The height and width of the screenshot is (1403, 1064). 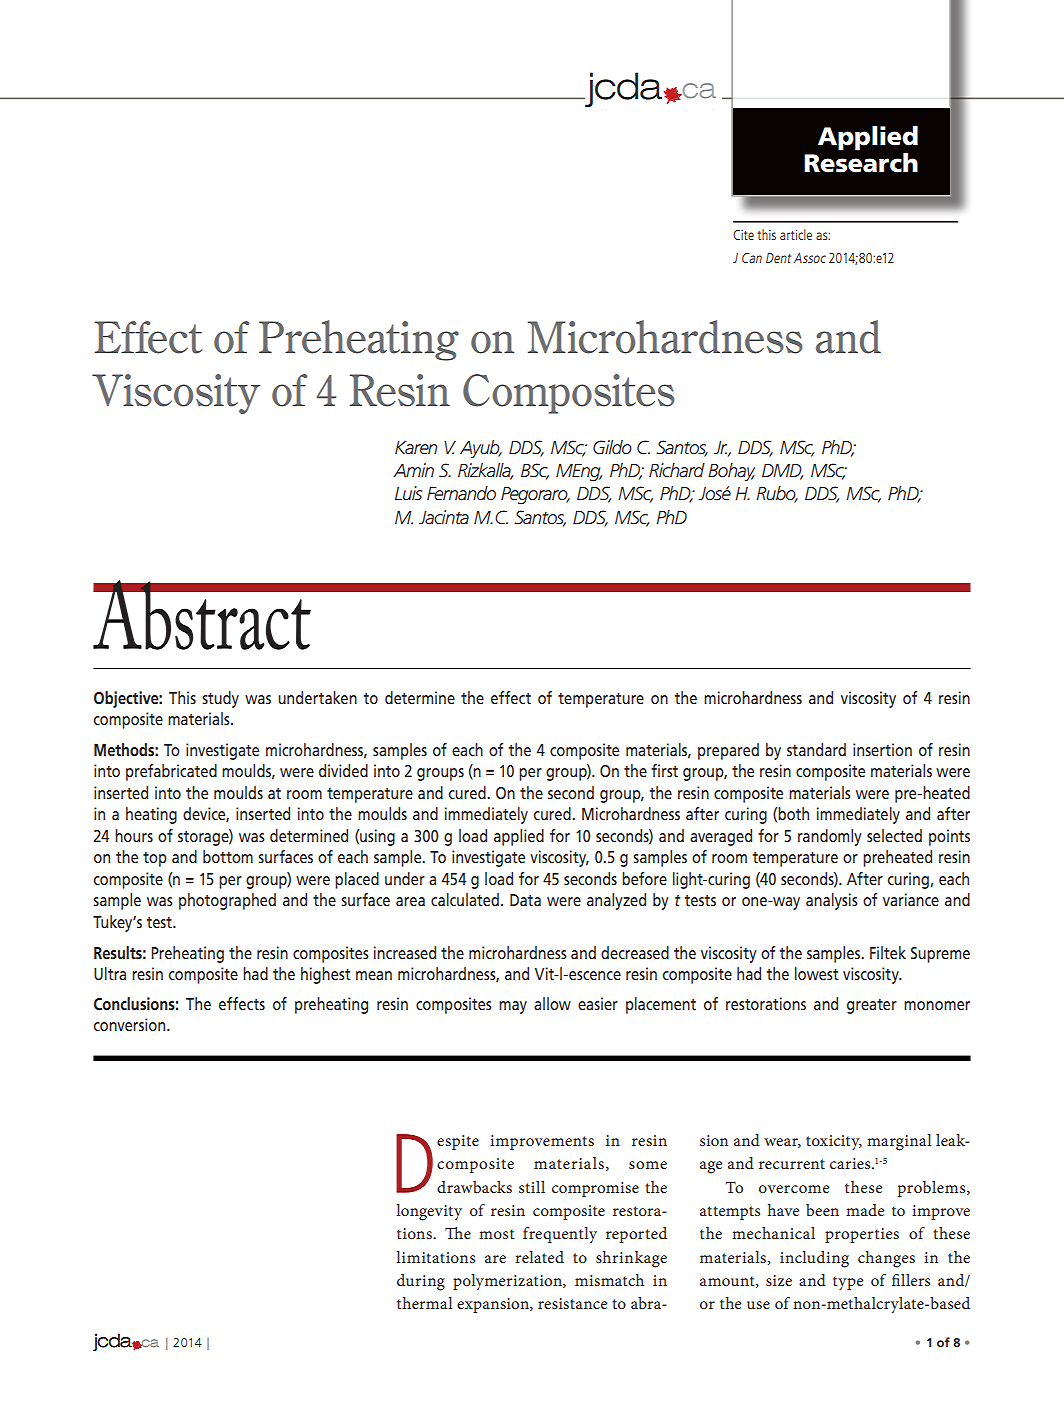 What do you see at coordinates (816, 749) in the screenshot?
I see `standard` at bounding box center [816, 749].
